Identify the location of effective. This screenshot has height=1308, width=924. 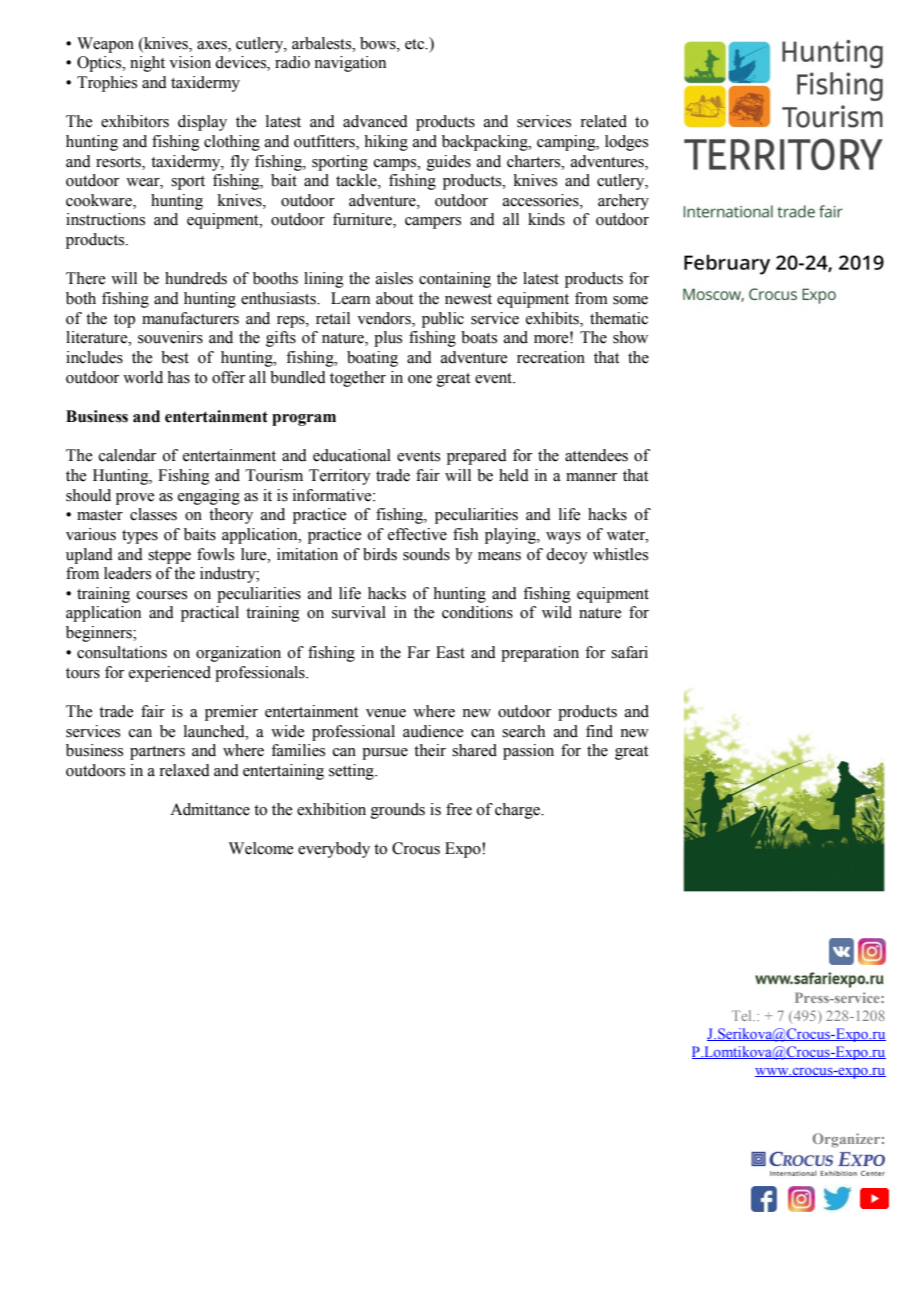
(417, 534).
